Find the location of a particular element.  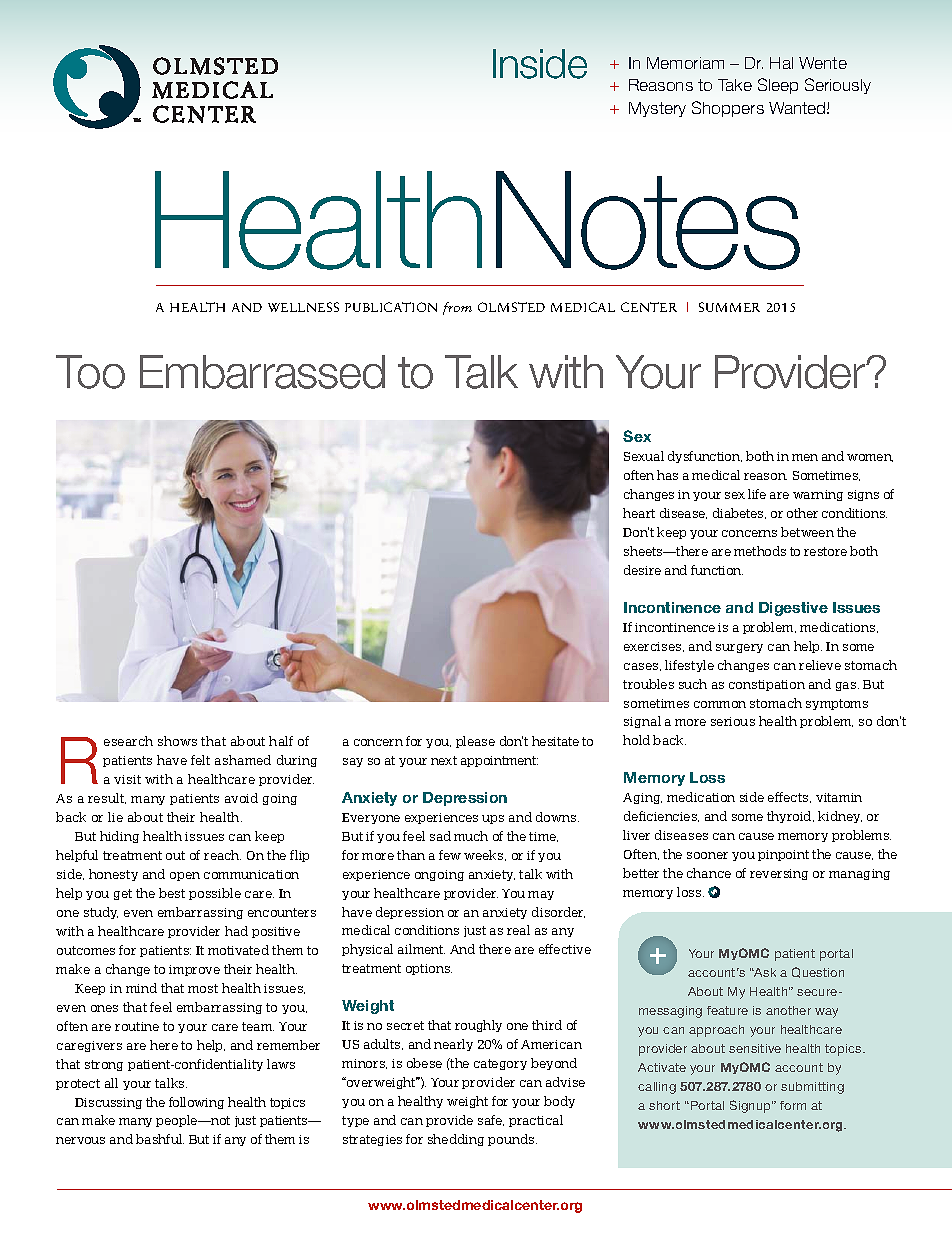

warning is located at coordinates (818, 495).
